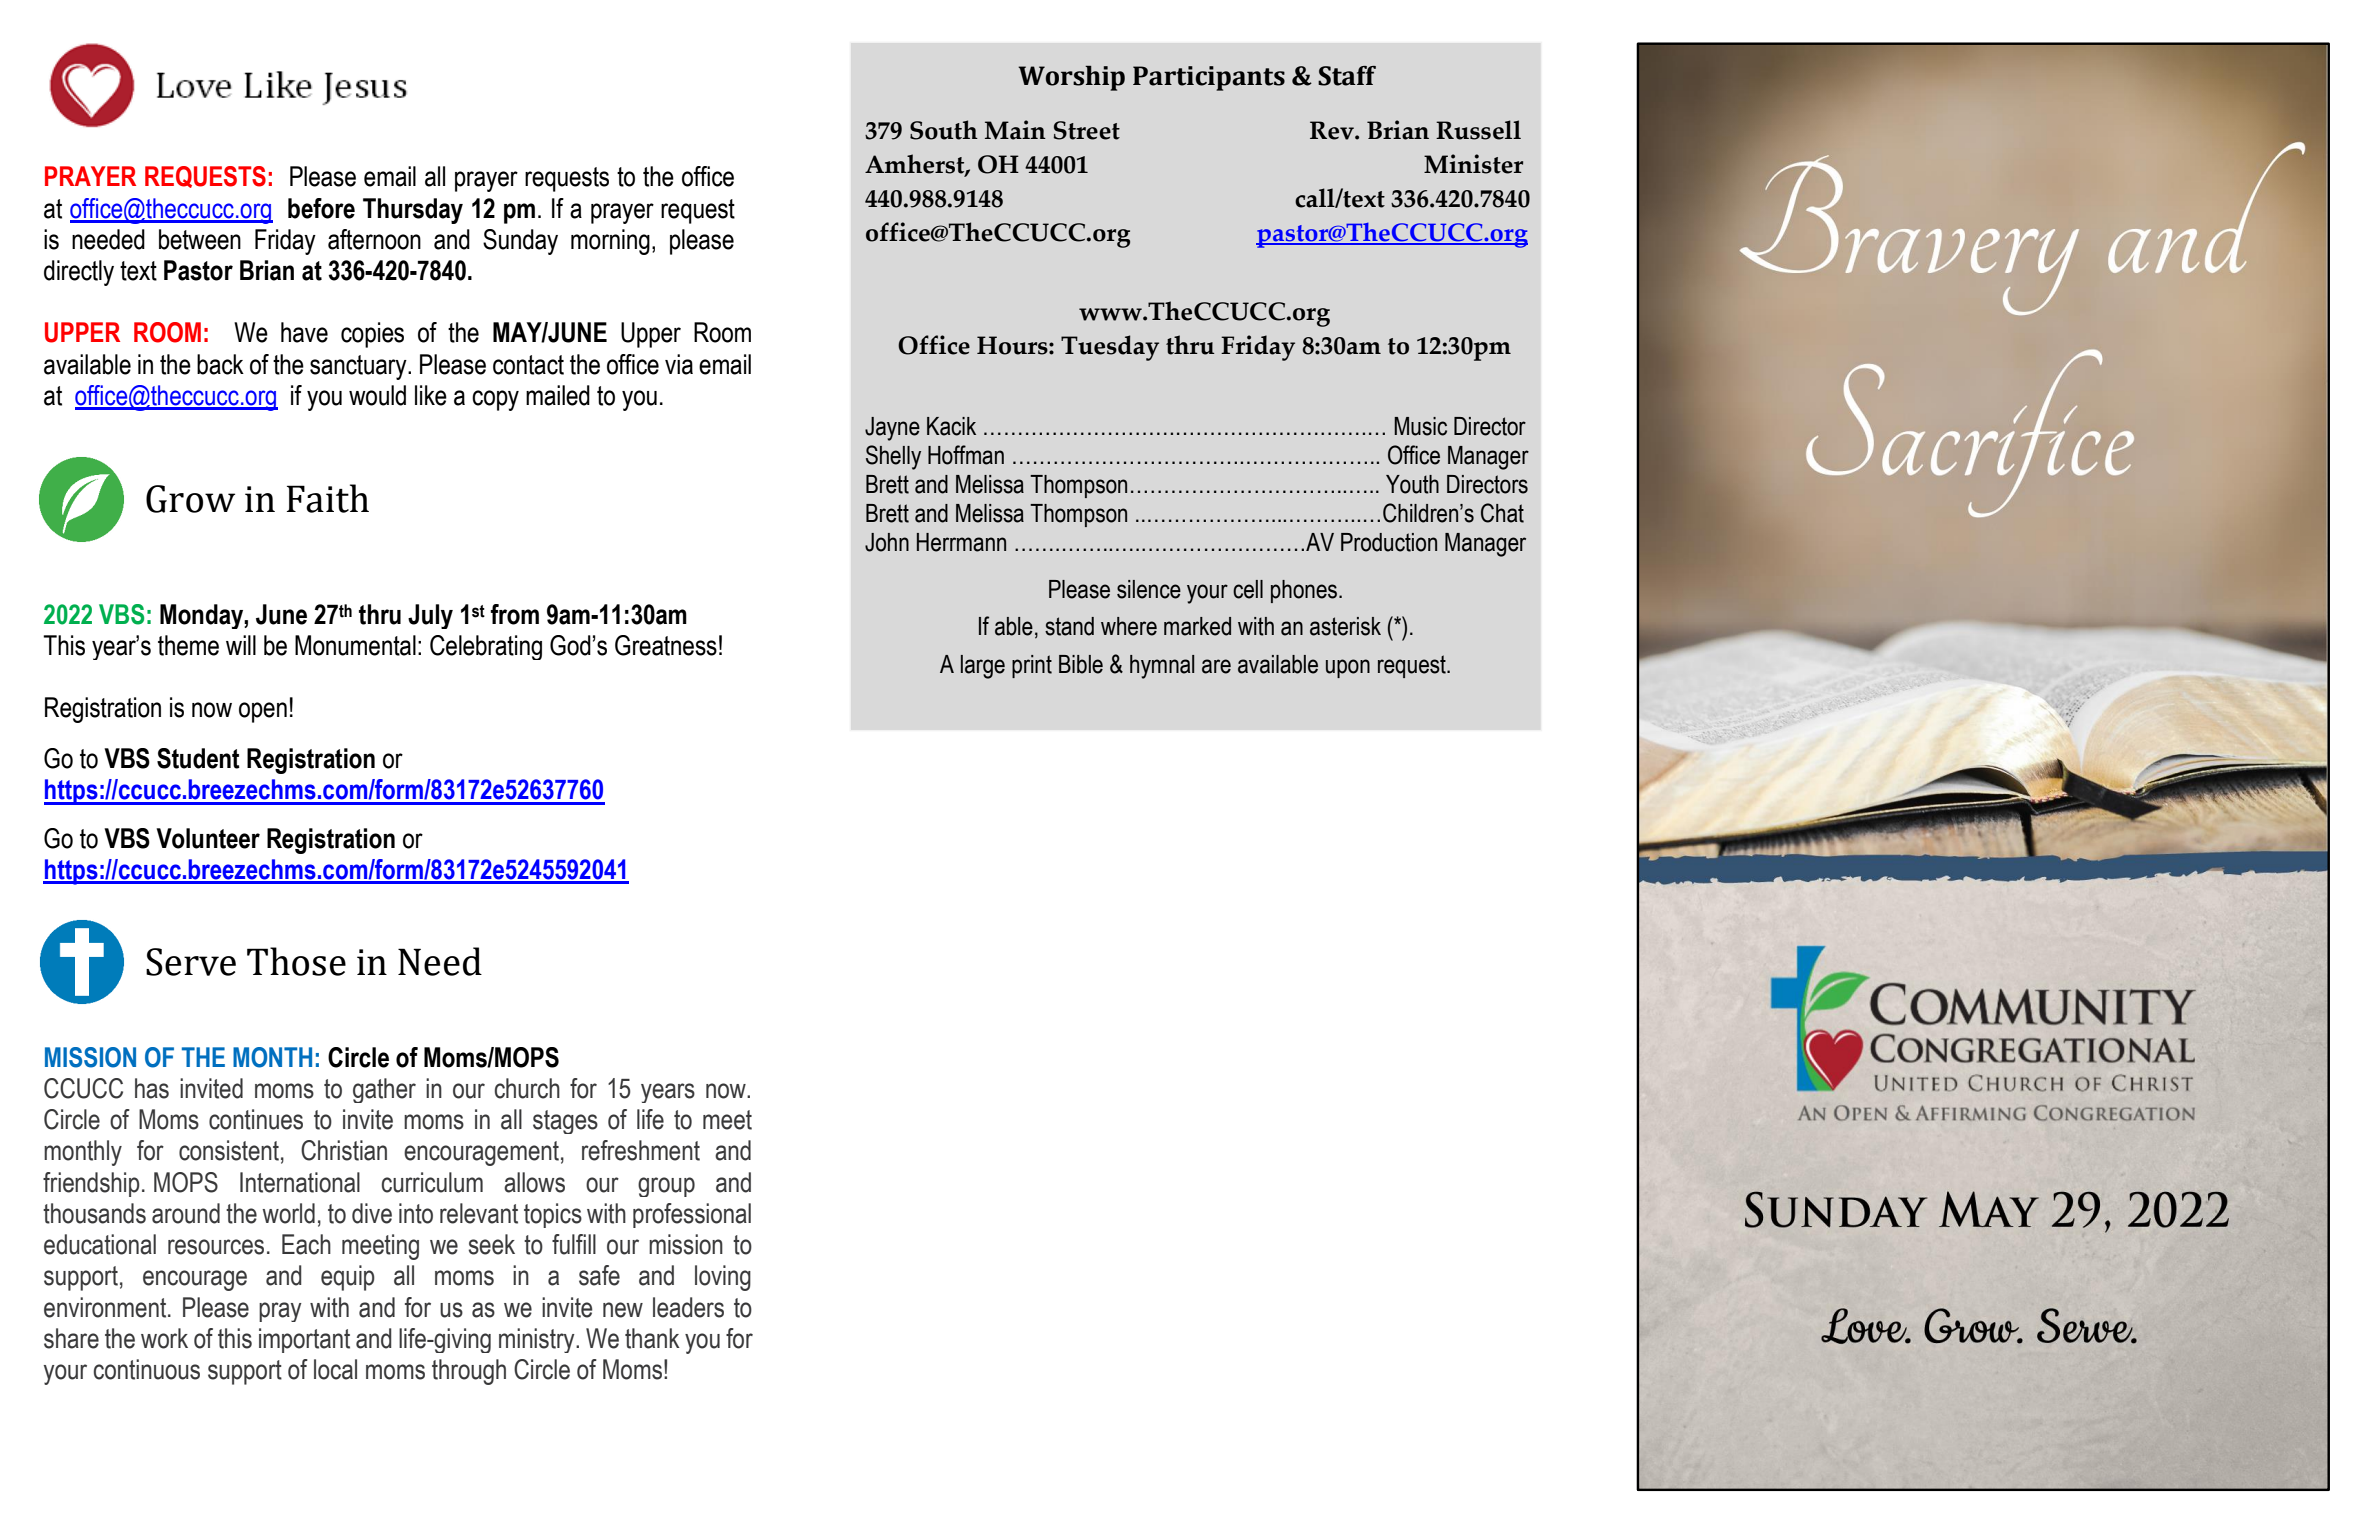  Describe the element at coordinates (944, 130) in the screenshot. I see `South` at that location.
